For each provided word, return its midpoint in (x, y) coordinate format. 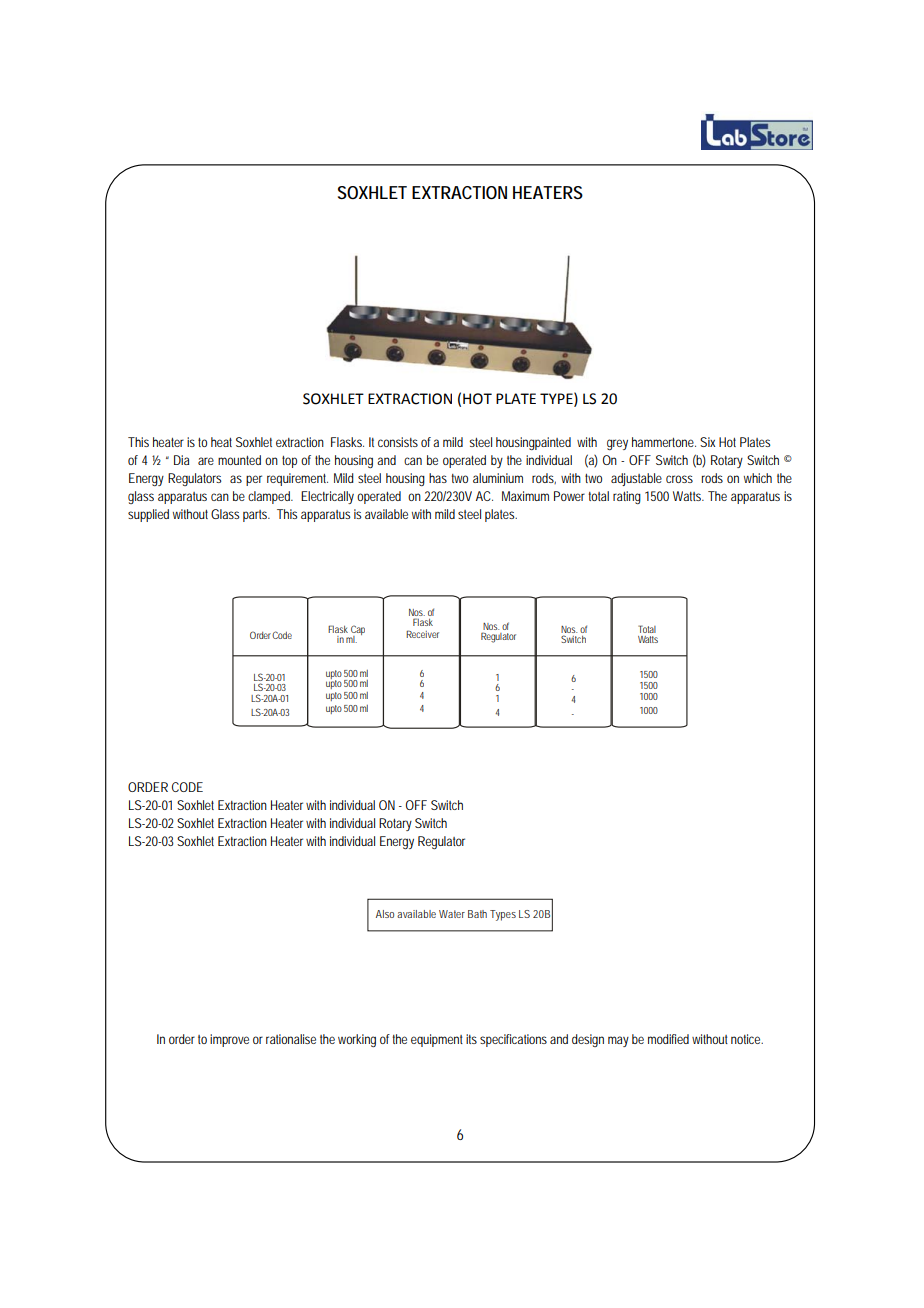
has (438, 478)
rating (627, 497)
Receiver (422, 634)
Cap (357, 631)
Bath (477, 914)
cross (679, 479)
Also (385, 914)
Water (452, 914)
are (206, 461)
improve (229, 1040)
